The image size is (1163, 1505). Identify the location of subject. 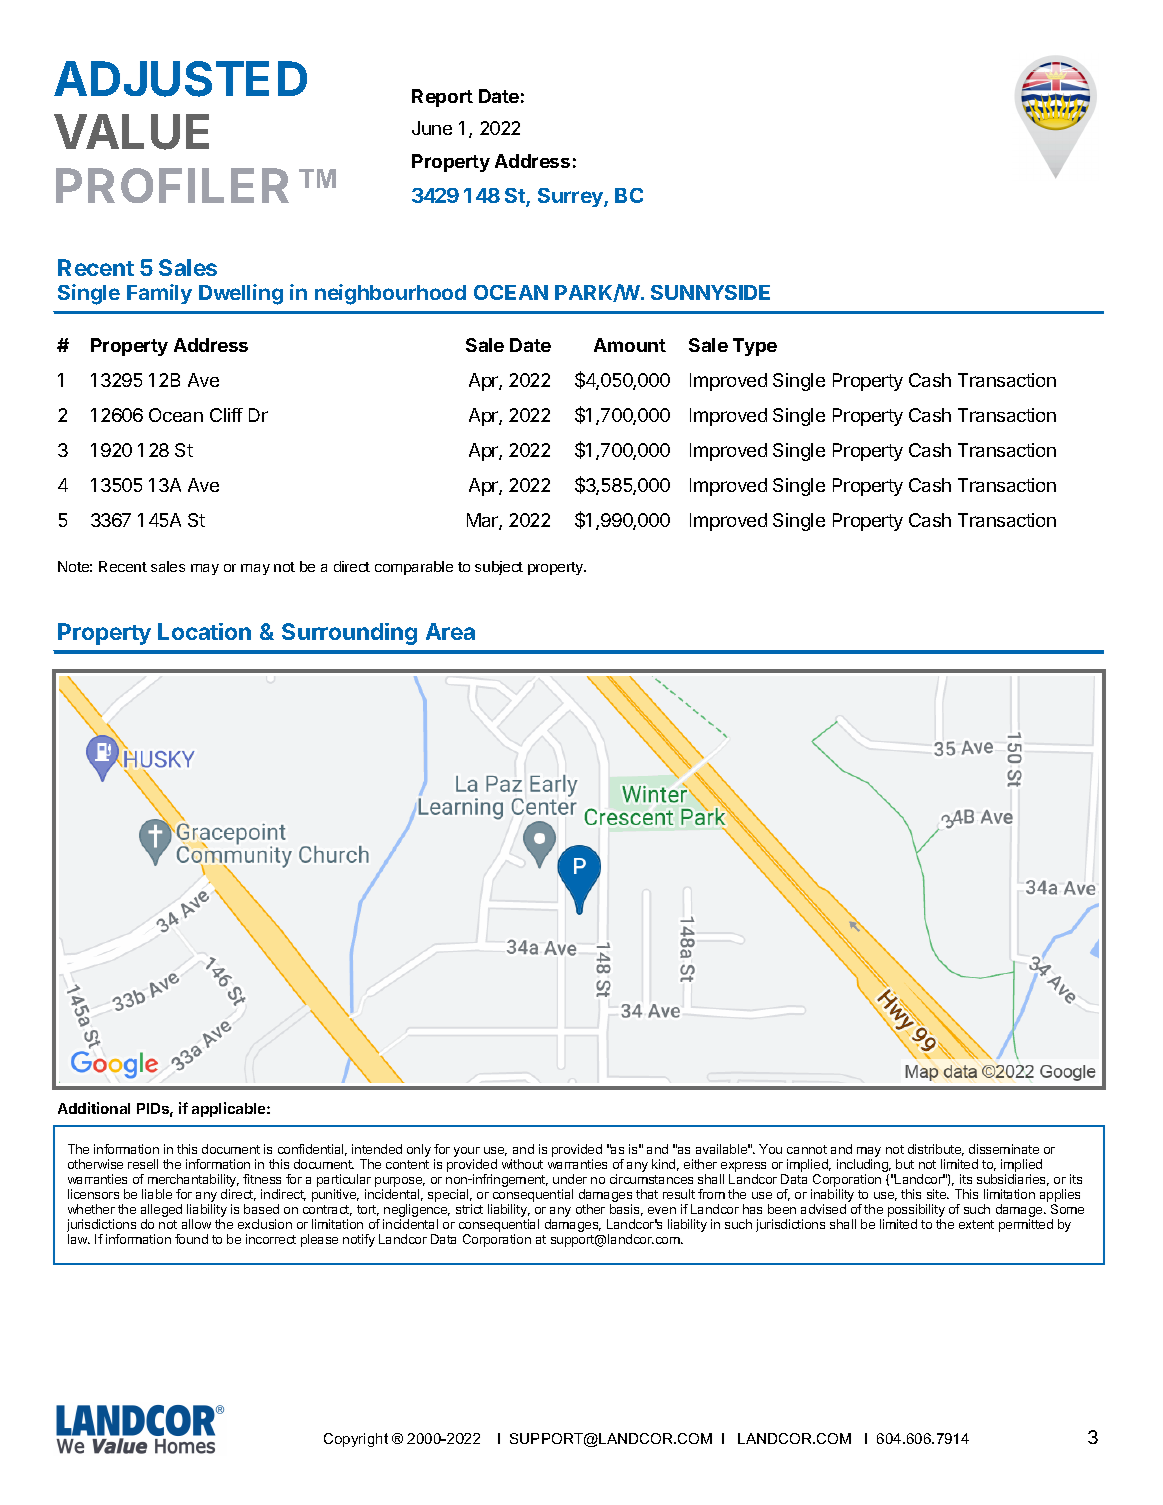
(499, 568).
